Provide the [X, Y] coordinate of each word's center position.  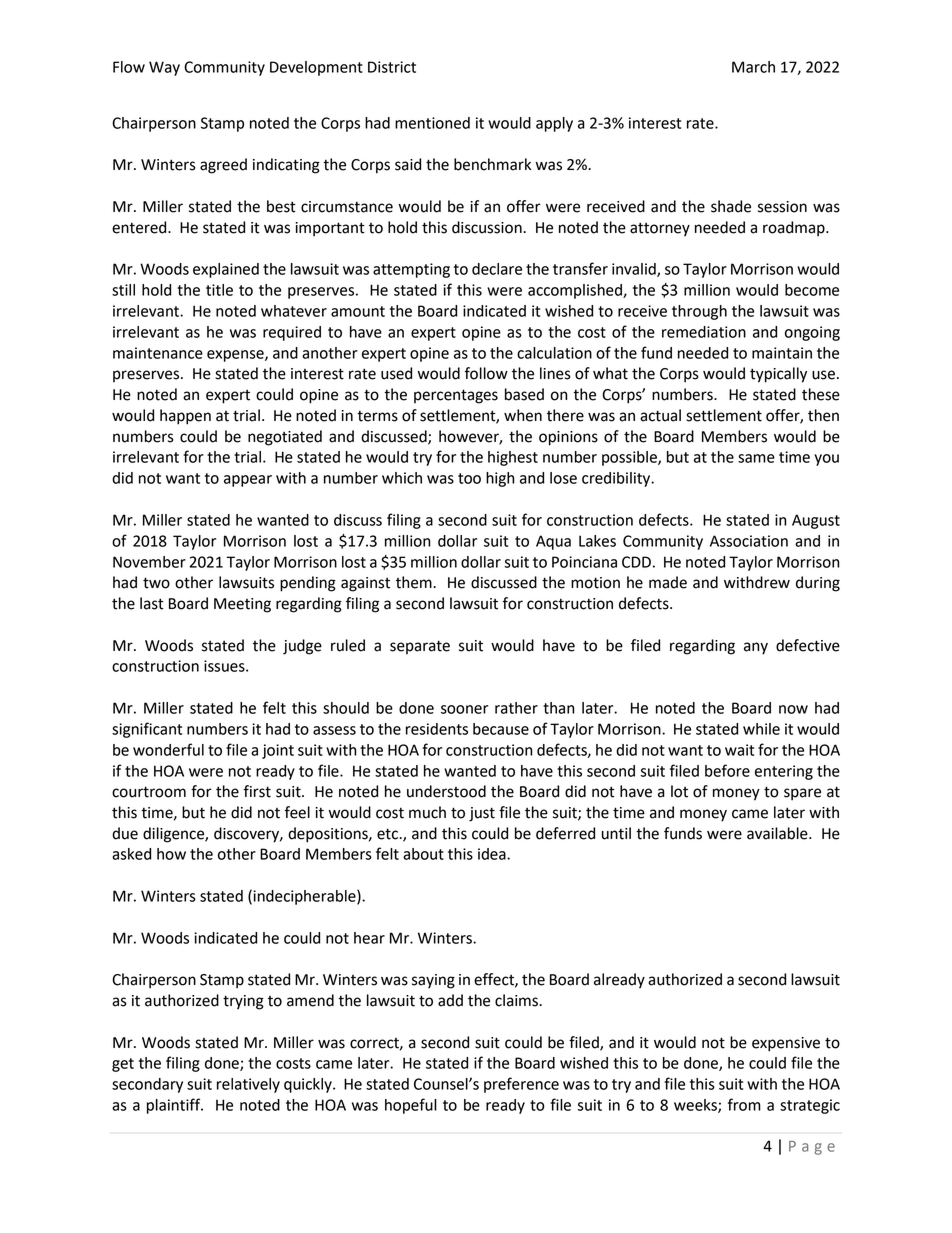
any [756, 648]
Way [164, 68]
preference [521, 1085]
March [753, 67]
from [744, 1104]
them [415, 582]
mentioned [432, 123]
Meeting [242, 605]
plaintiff [175, 1106]
